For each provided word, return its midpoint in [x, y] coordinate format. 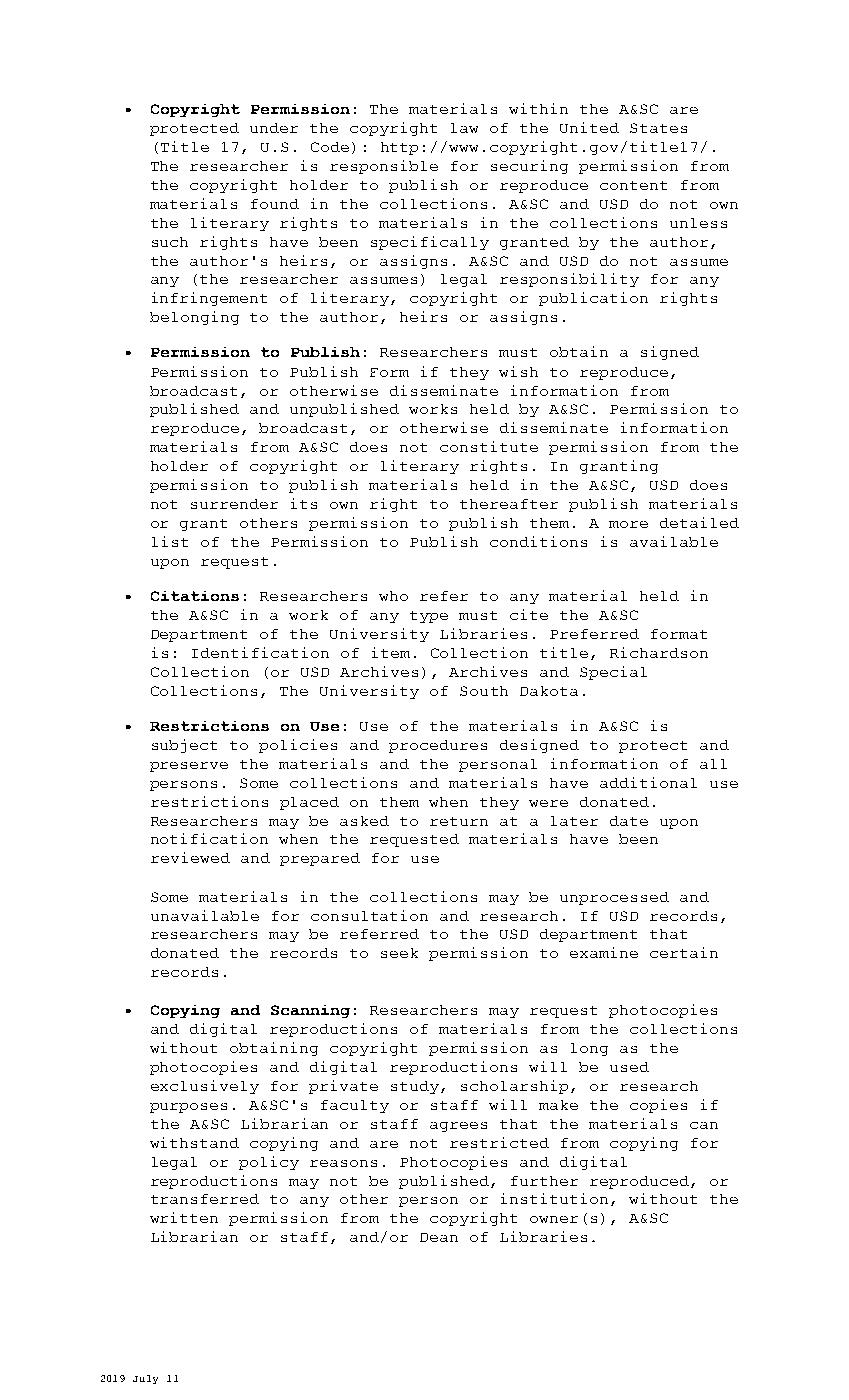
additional [648, 782]
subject [184, 746]
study [416, 1087]
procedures [438, 746]
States [658, 128]
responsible [384, 167]
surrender [234, 504]
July [145, 1379]
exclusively [205, 1087]
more [628, 524]
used [629, 1067]
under [274, 128]
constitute [489, 446]
